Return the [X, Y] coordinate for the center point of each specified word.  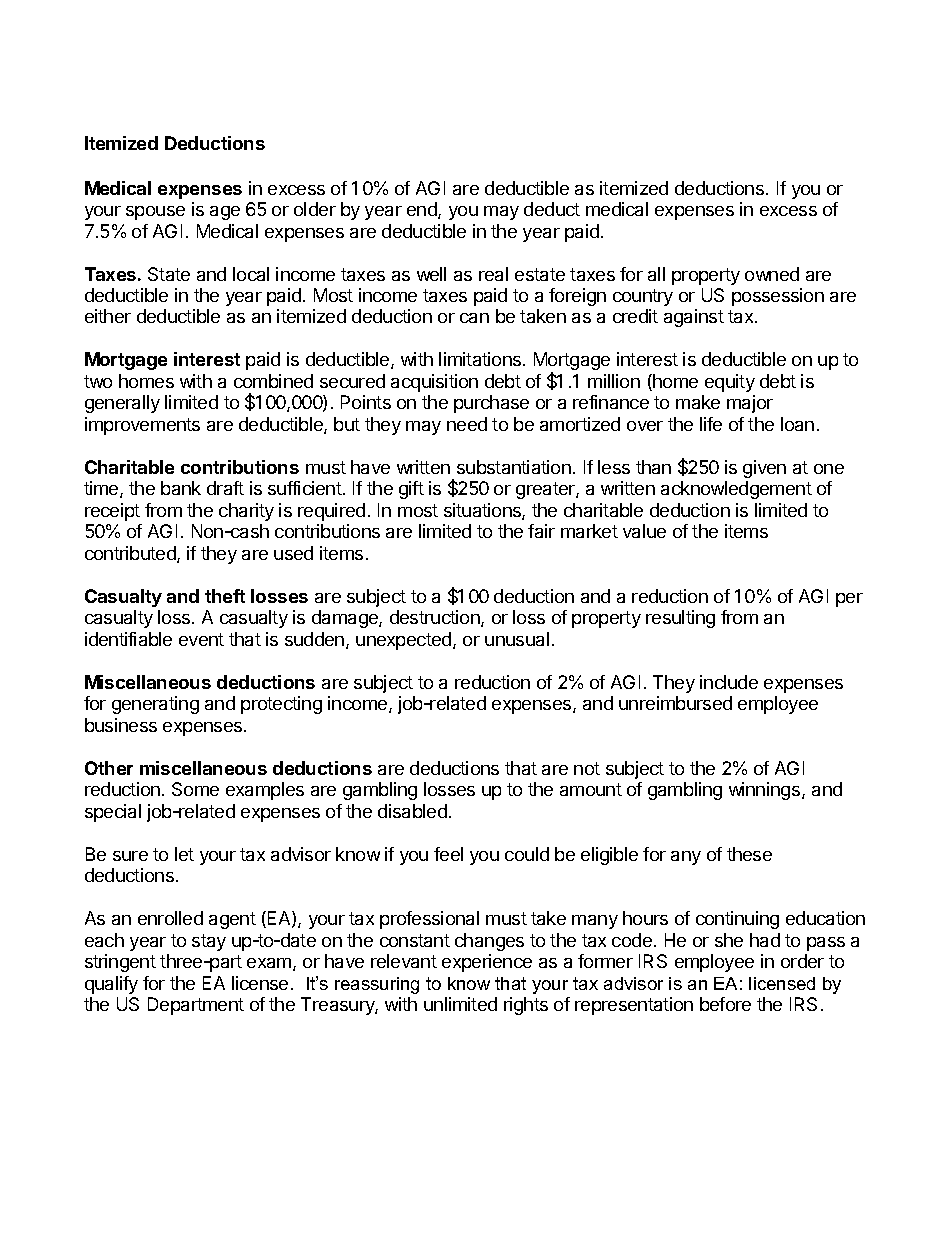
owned [772, 274]
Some [195, 789]
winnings [764, 791]
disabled [412, 811]
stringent [120, 963]
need [467, 424]
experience [487, 963]
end [423, 210]
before [725, 1004]
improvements [142, 426]
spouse [155, 213]
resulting [680, 619]
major [750, 404]
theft [225, 596]
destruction [436, 618]
